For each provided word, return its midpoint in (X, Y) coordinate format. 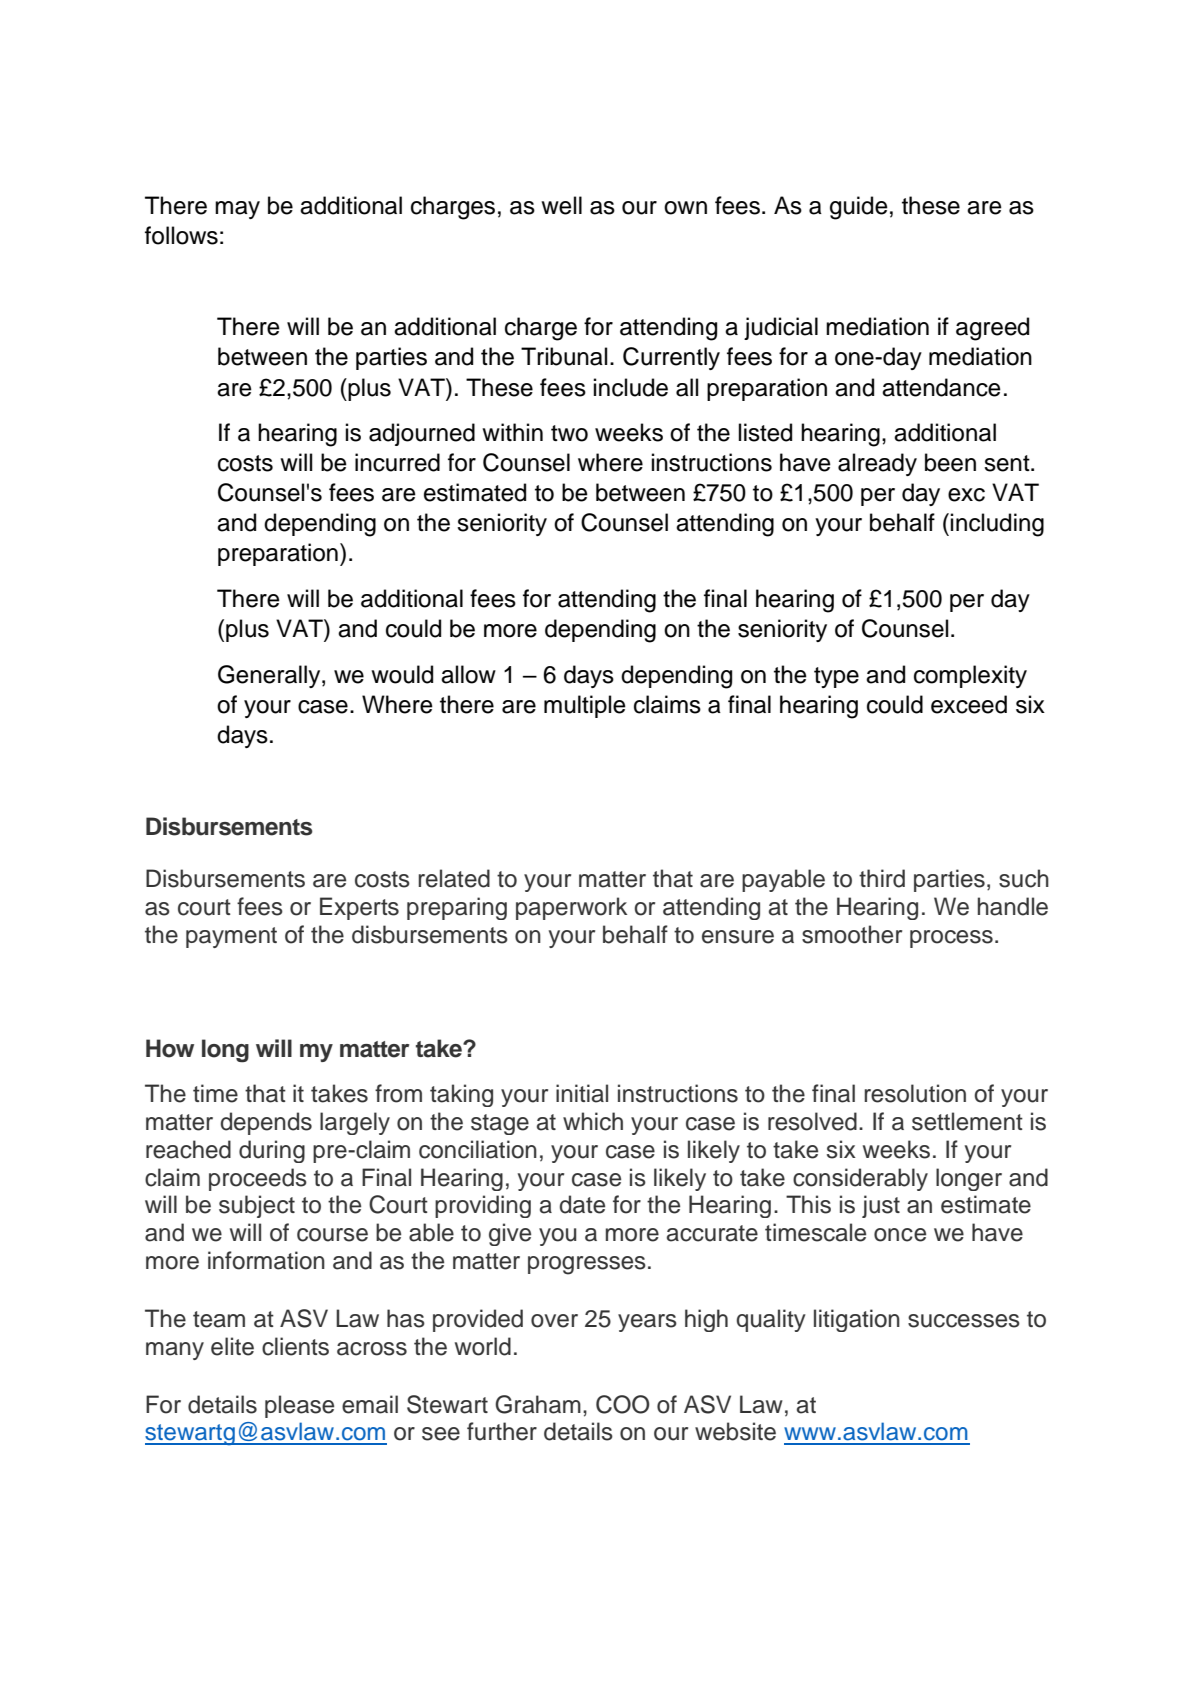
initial (582, 1093)
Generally (270, 676)
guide (859, 208)
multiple (585, 706)
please (299, 1406)
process (951, 939)
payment (231, 937)
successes (964, 1321)
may (237, 210)
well (561, 205)
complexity (970, 676)
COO (623, 1404)
